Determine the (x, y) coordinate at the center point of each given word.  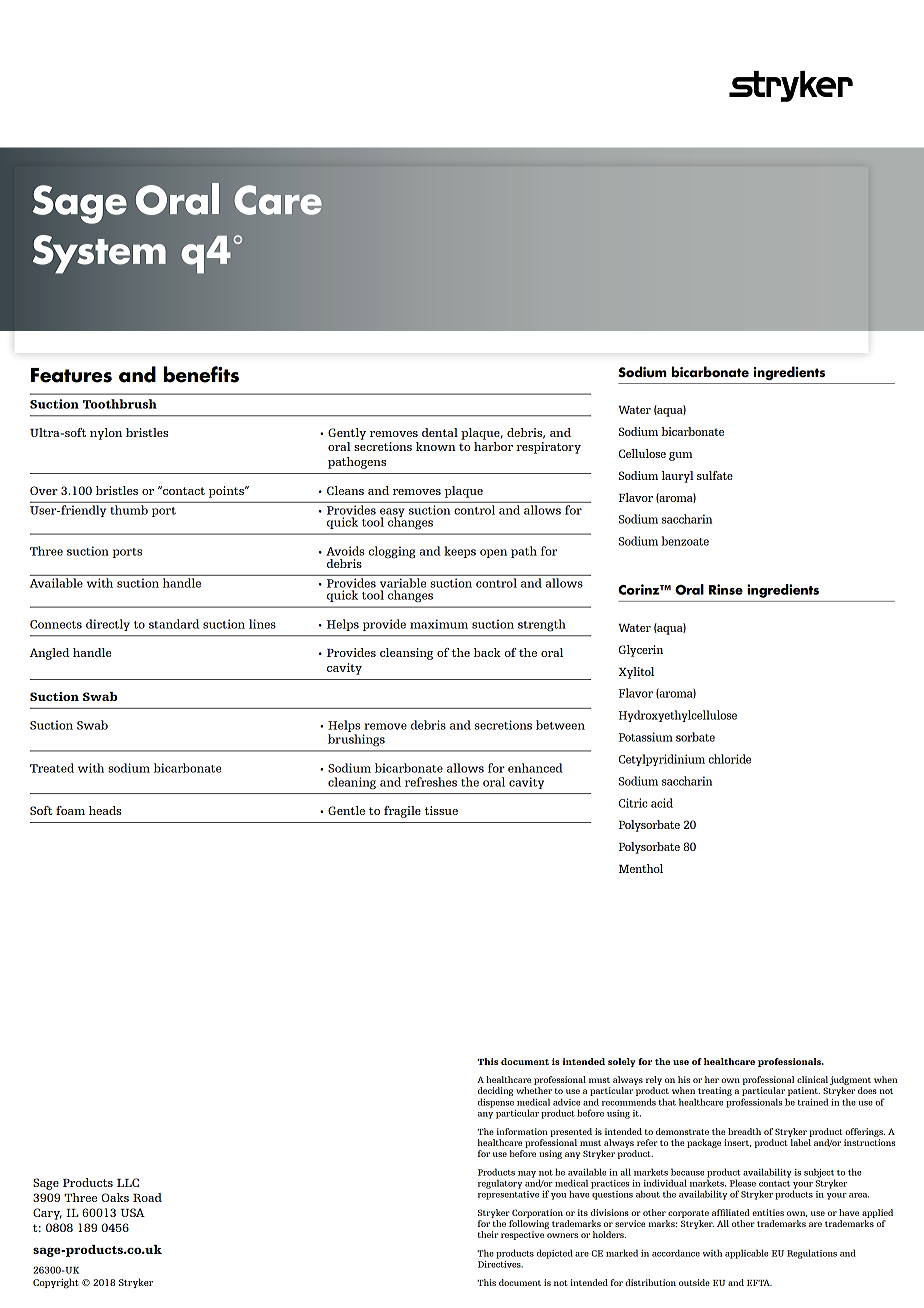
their (487, 1234)
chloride (730, 759)
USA (132, 1212)
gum (681, 456)
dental (440, 432)
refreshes (431, 782)
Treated (52, 768)
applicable (746, 1254)
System (99, 254)
